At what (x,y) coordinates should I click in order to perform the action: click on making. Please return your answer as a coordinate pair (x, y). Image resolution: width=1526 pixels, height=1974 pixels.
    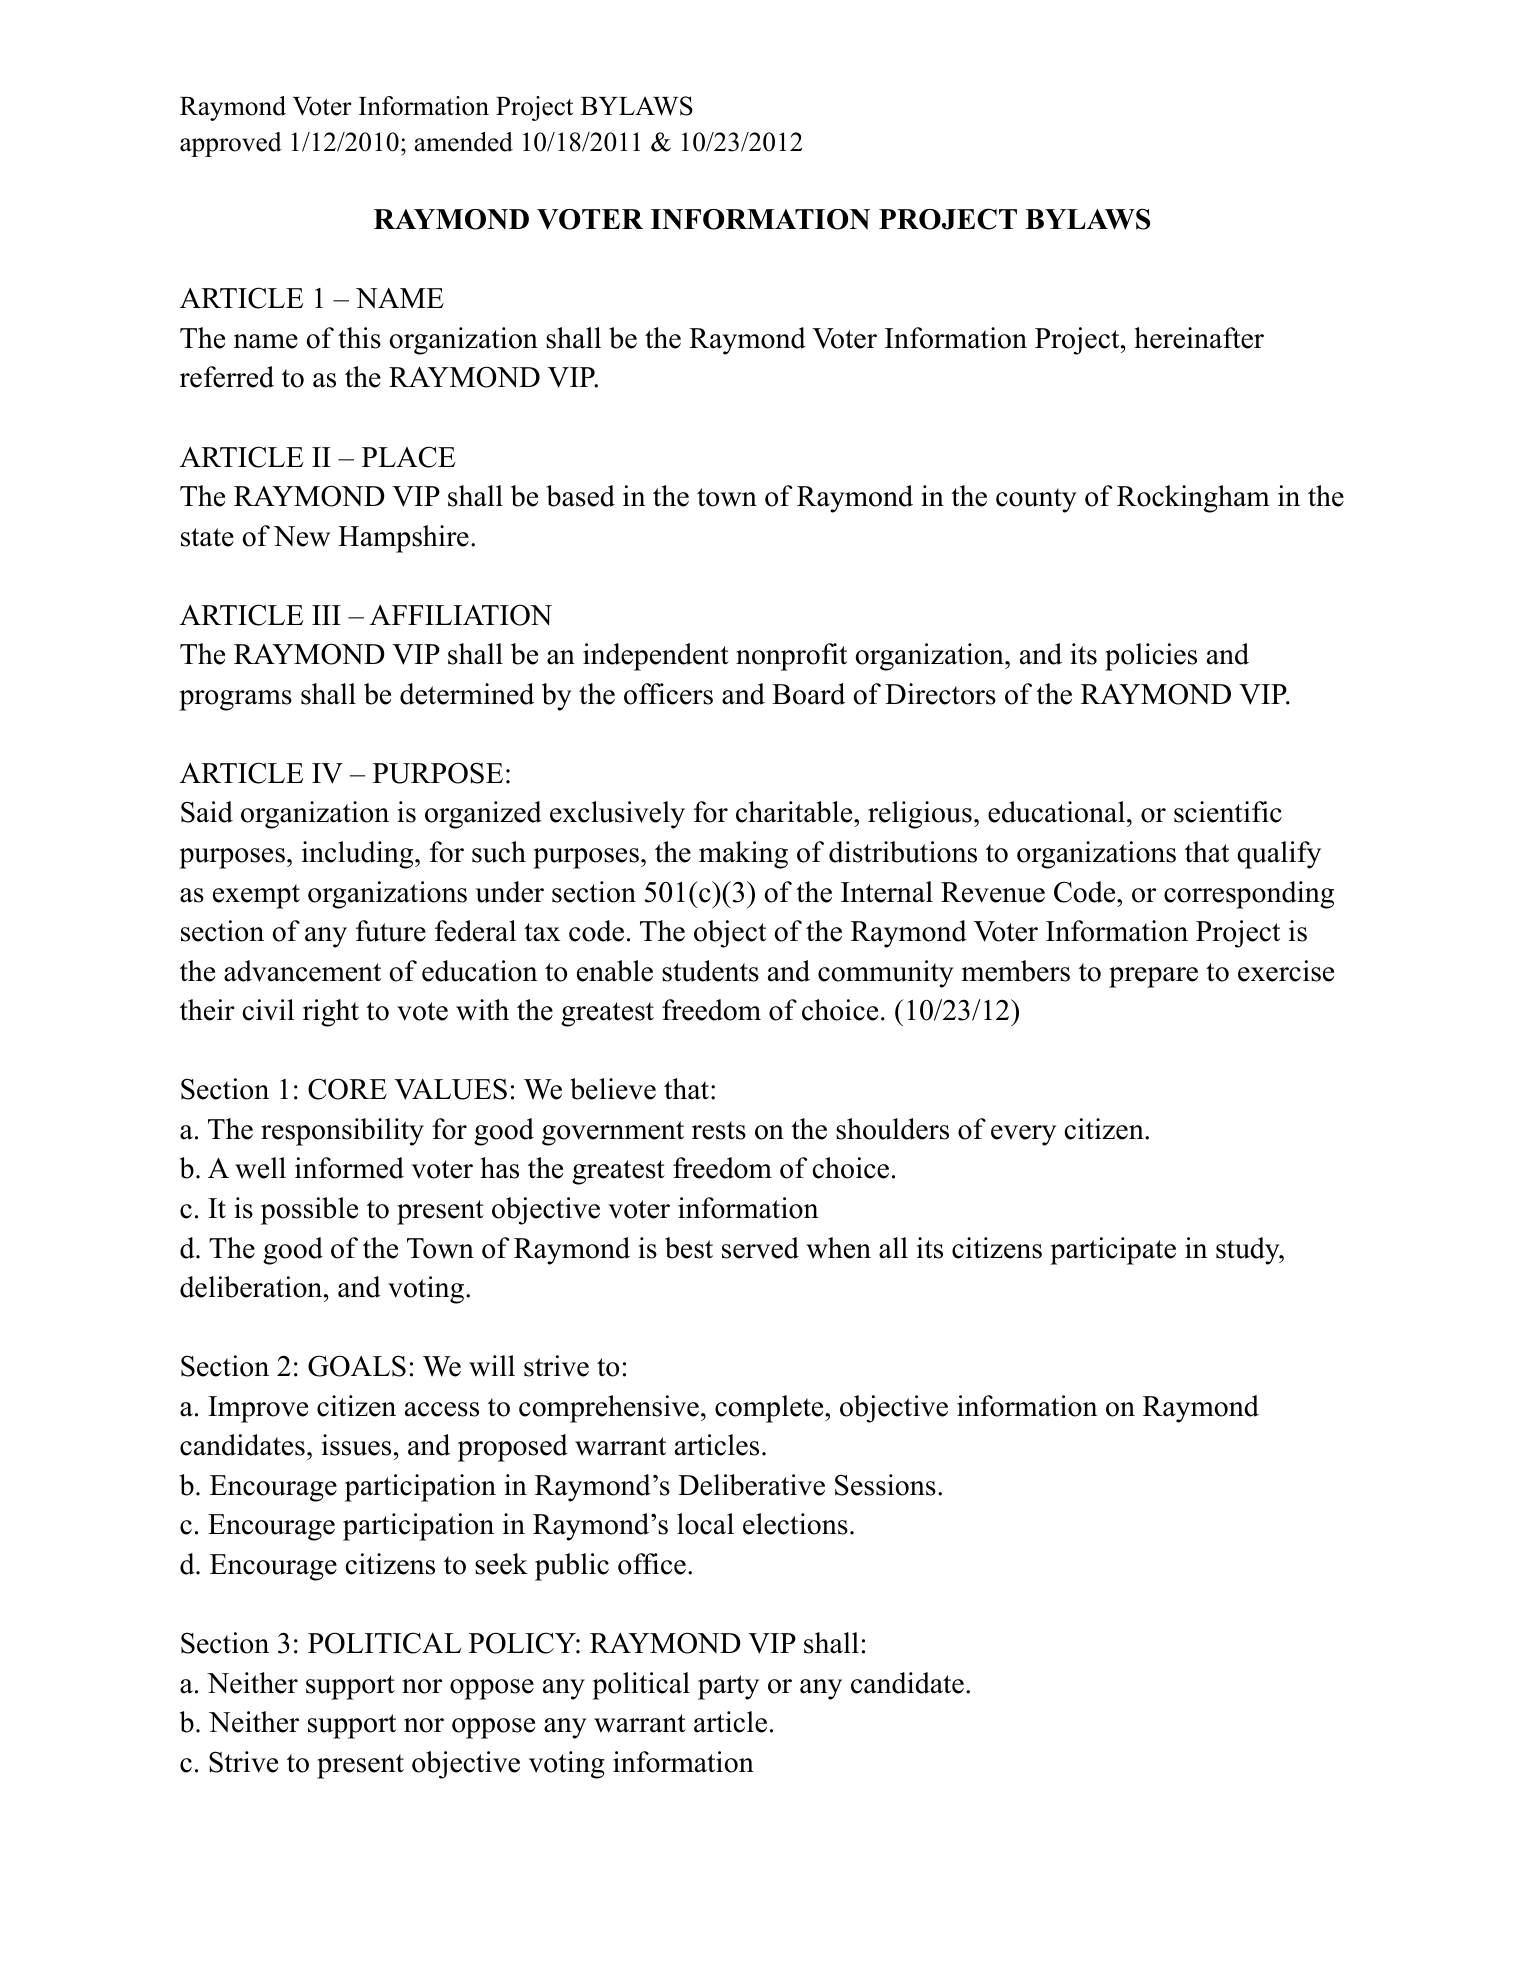
    Looking at the image, I should click on (743, 855).
